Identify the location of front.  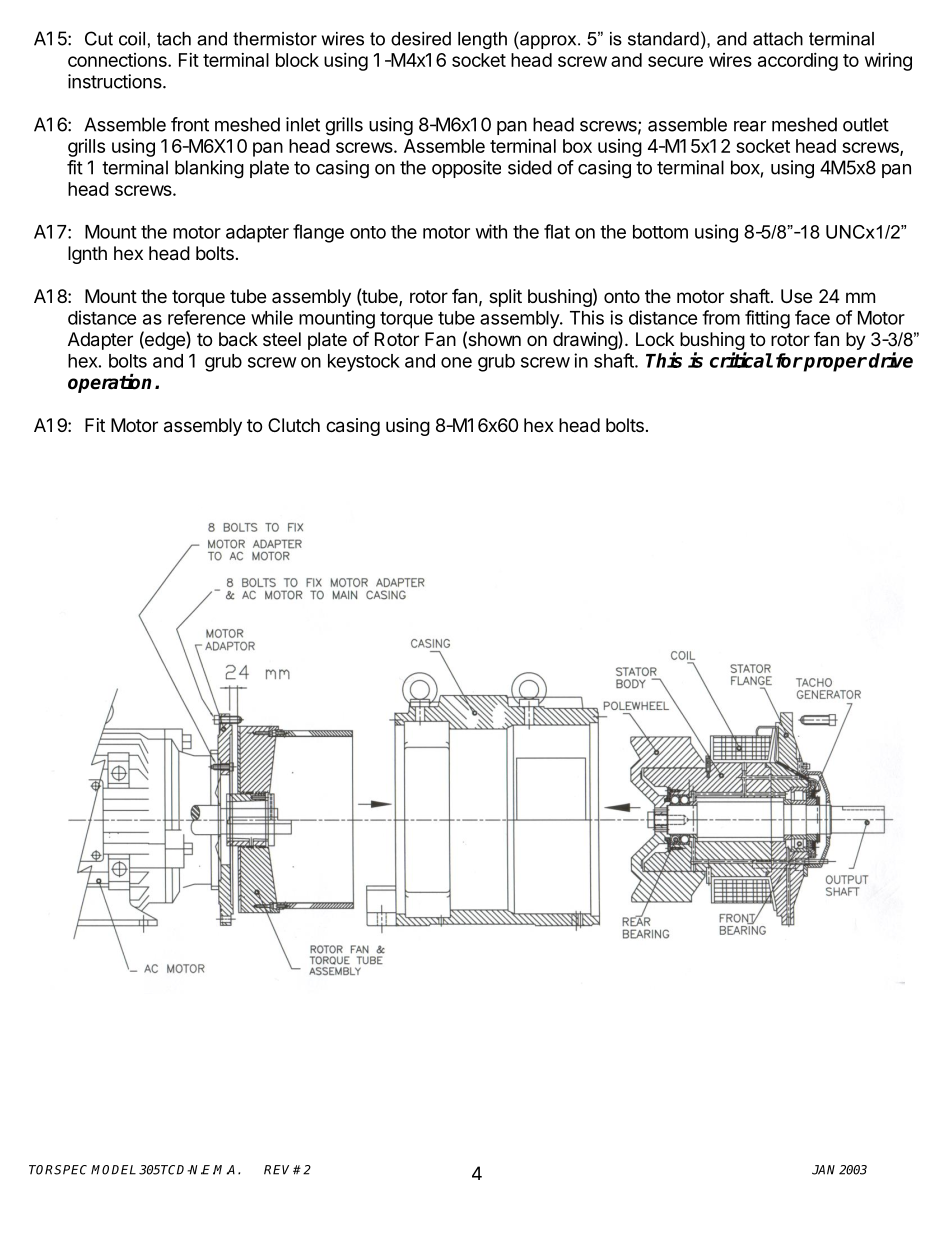
(190, 124).
